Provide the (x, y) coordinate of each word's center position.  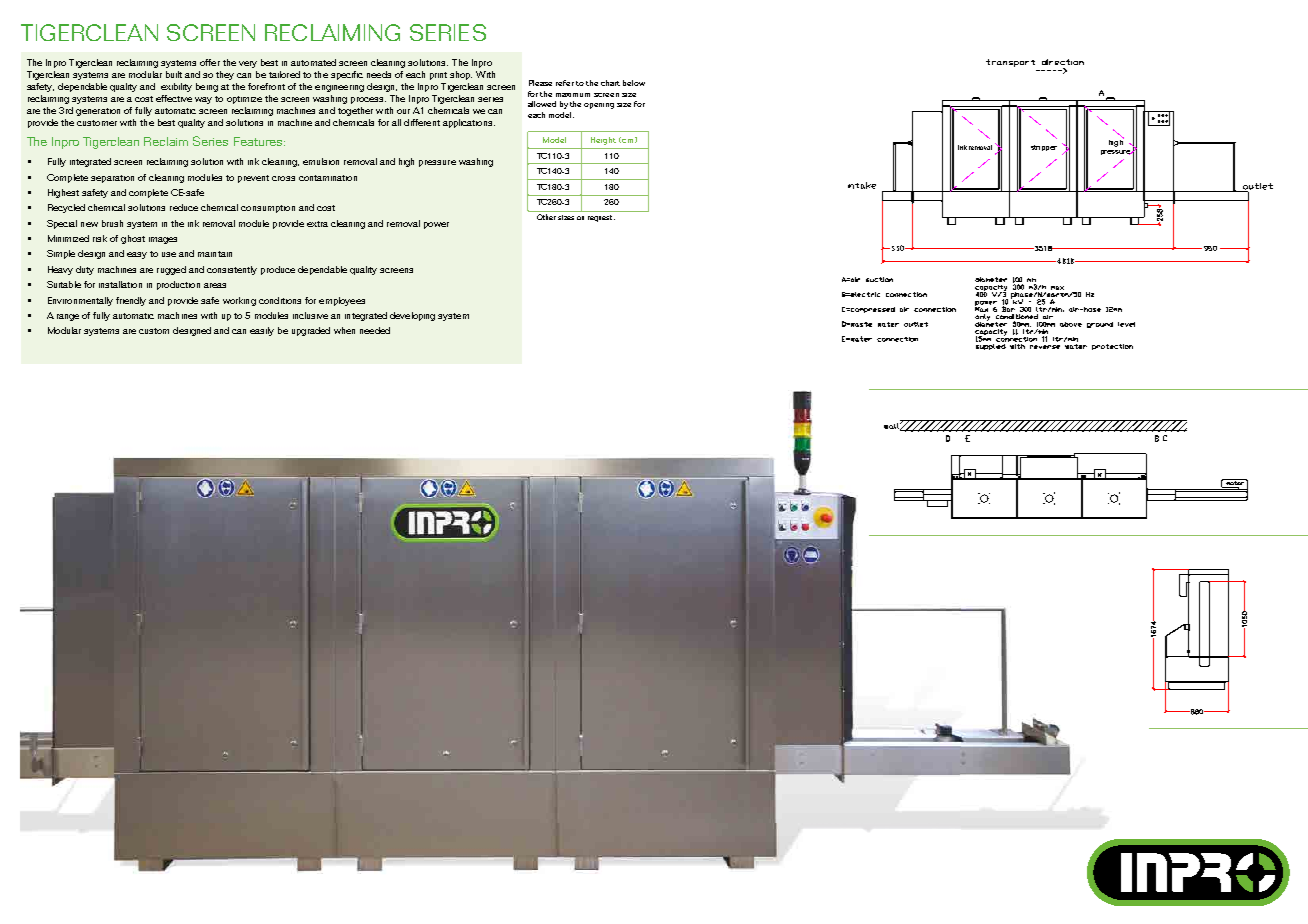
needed (375, 330)
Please (540, 83)
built (174, 74)
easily (262, 331)
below (634, 83)
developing (412, 316)
